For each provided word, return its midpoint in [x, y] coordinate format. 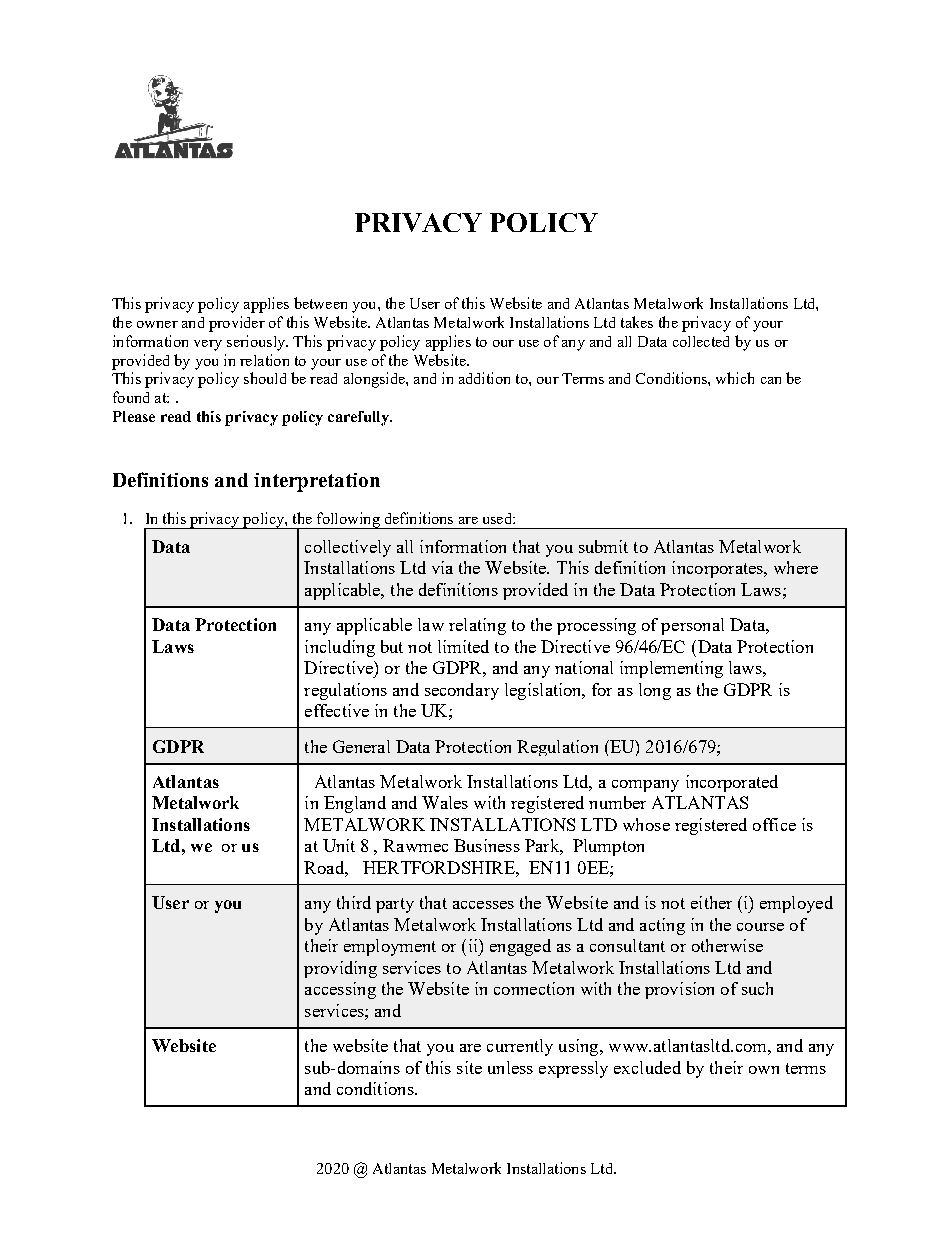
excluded [647, 1067]
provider [237, 324]
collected [701, 341]
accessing [340, 990]
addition [484, 378]
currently [520, 1047]
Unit [339, 845]
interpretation [317, 482]
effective [337, 710]
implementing [671, 669]
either [711, 902]
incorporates [718, 569]
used [498, 518]
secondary [462, 691]
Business [487, 845]
